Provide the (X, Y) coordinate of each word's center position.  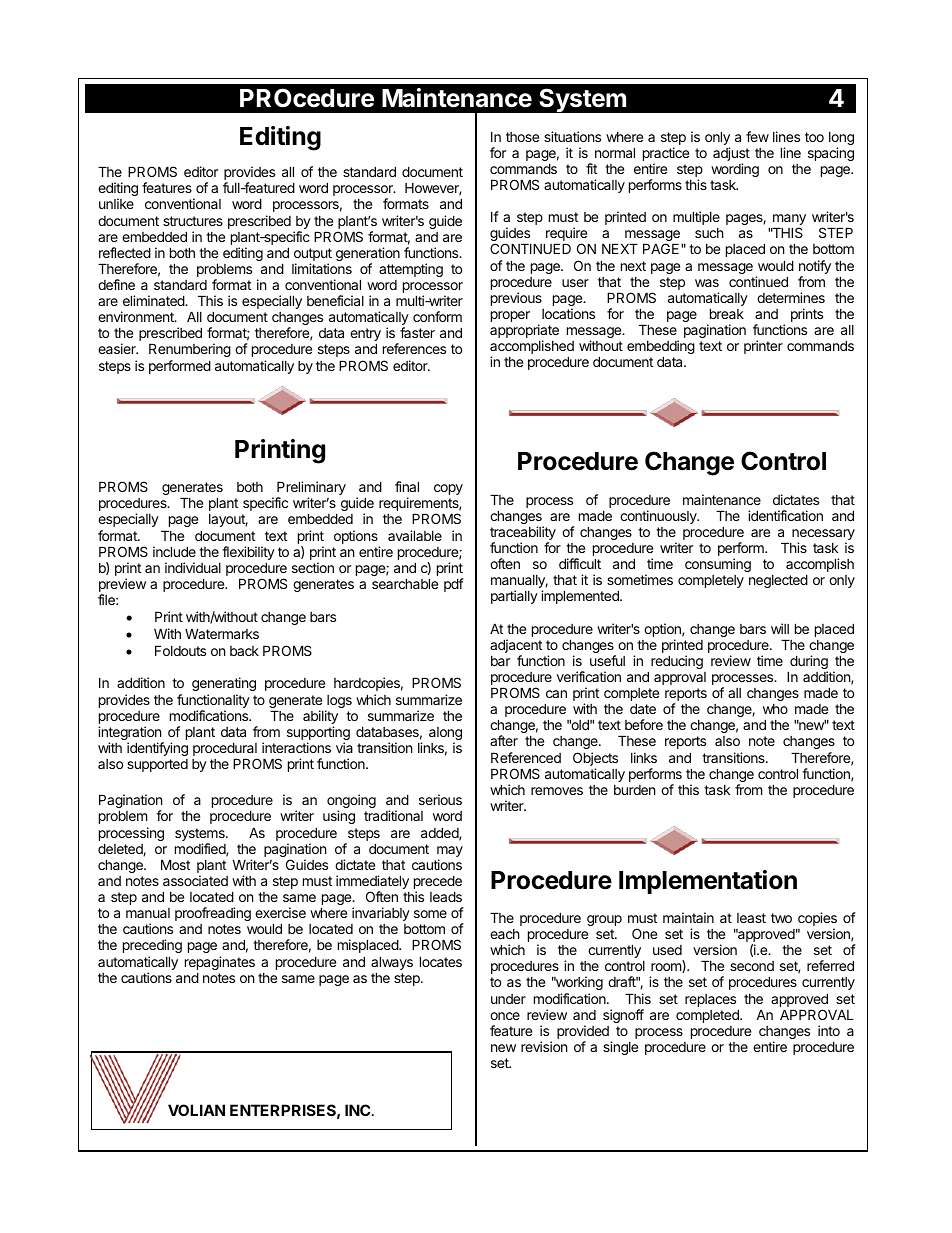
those (522, 137)
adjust (731, 155)
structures (193, 221)
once (505, 1016)
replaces (712, 1002)
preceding (152, 946)
